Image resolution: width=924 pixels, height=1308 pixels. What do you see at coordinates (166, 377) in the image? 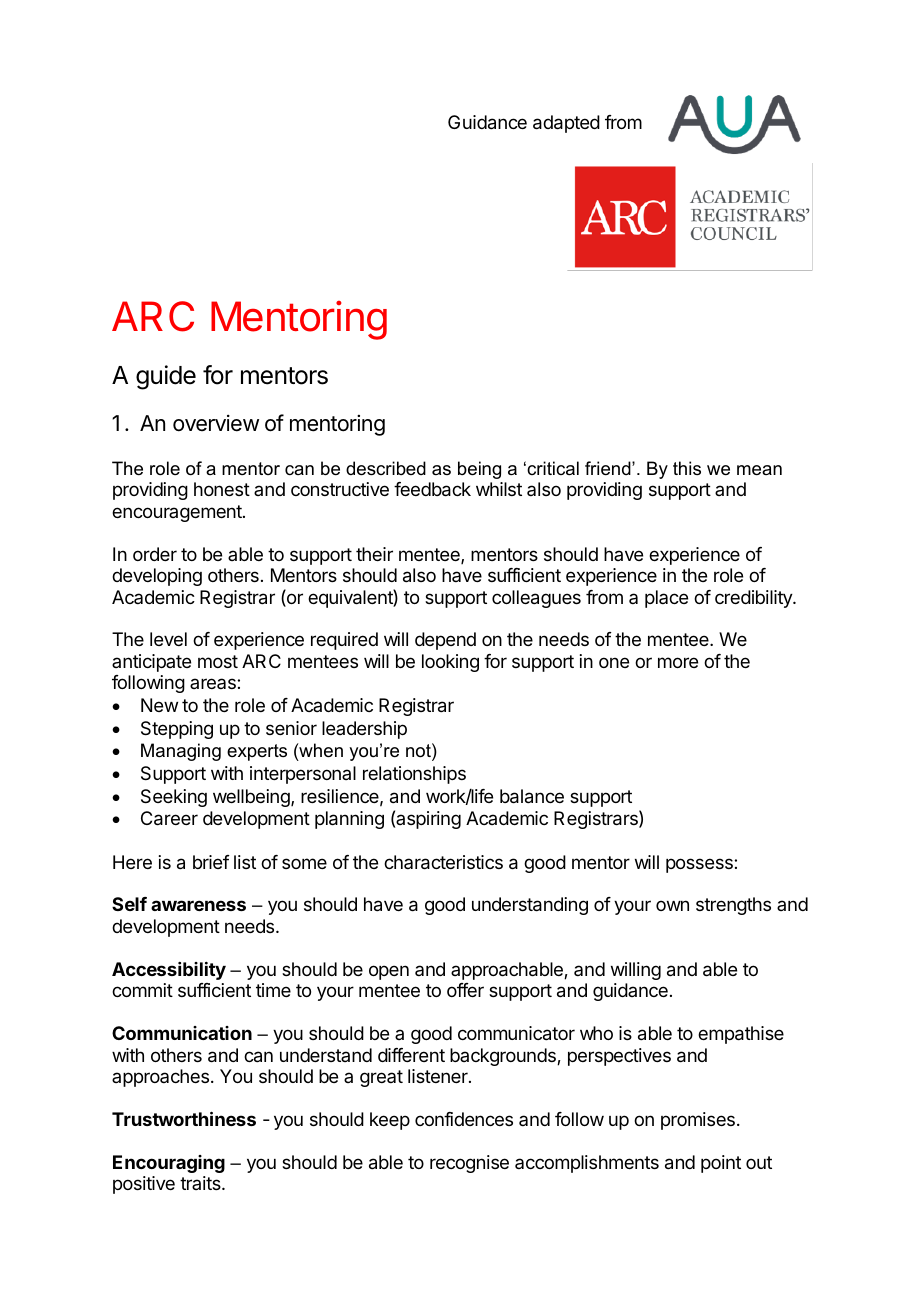
I see `guide` at bounding box center [166, 377].
